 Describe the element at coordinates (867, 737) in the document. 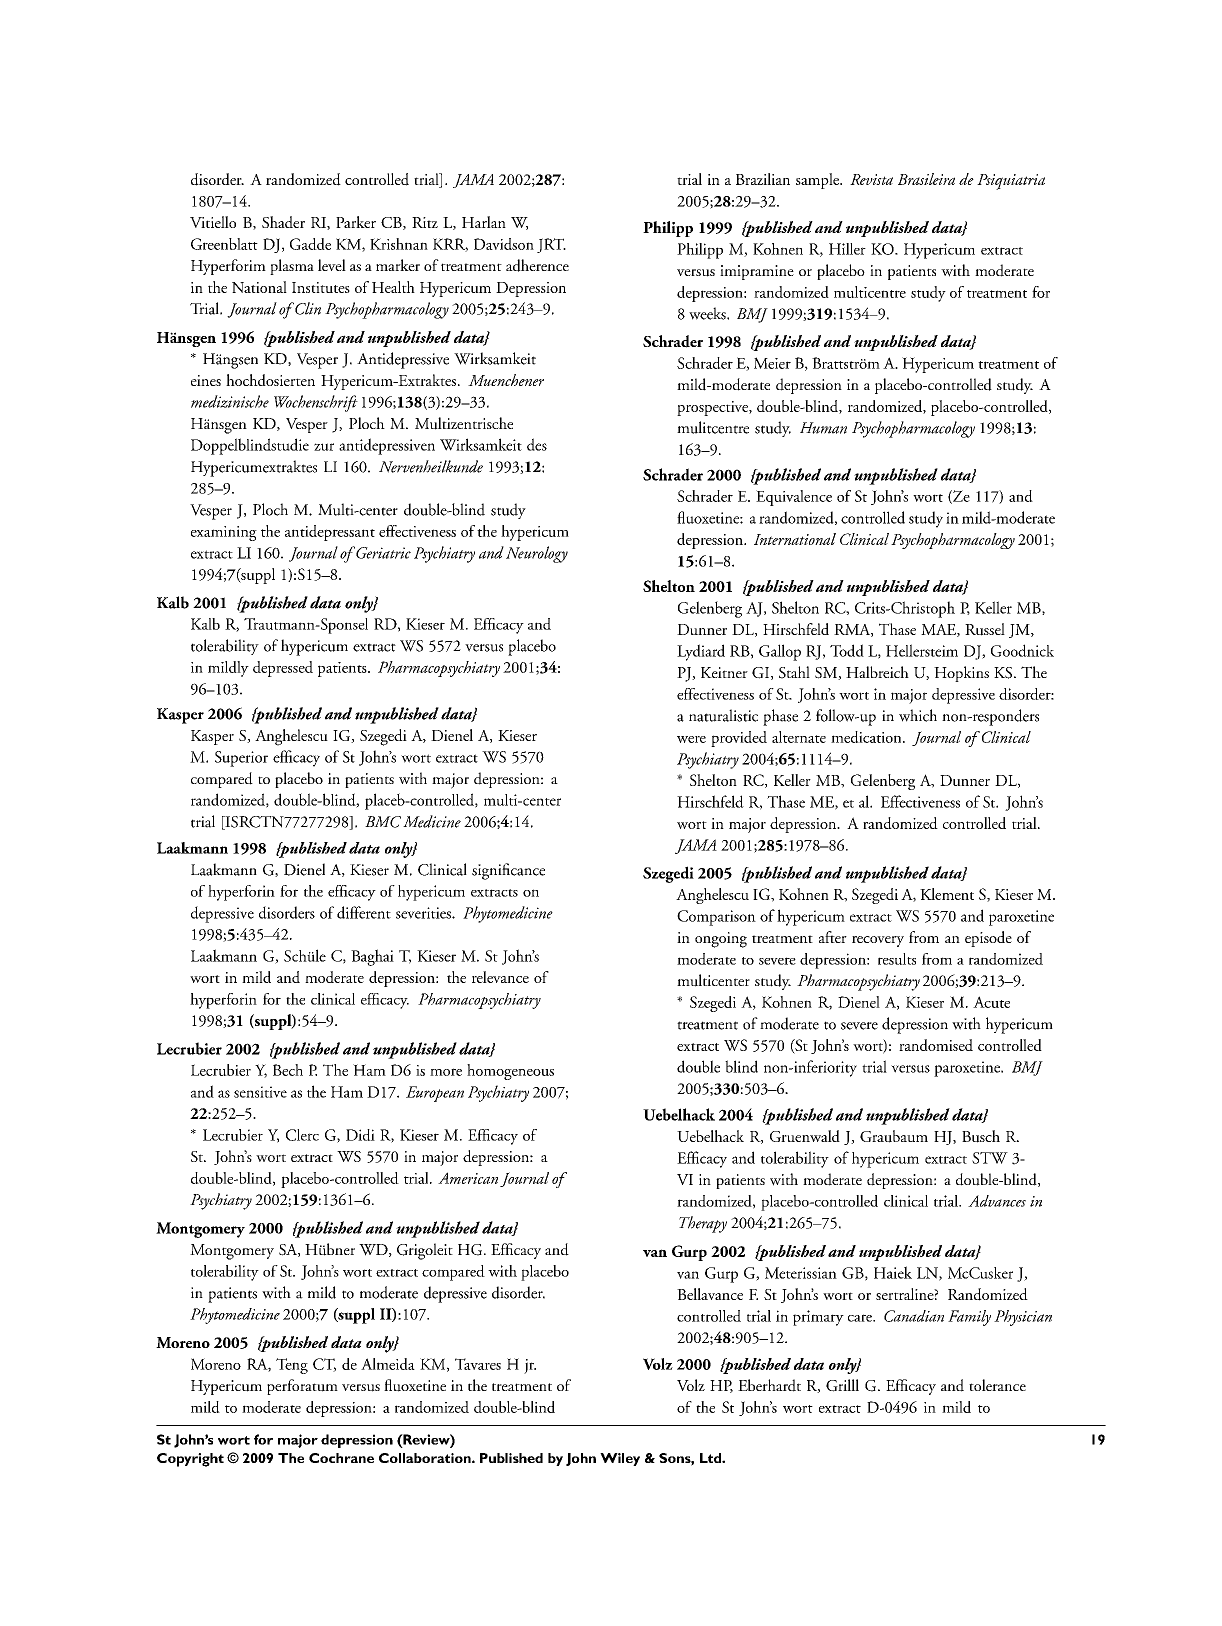

I see `medication` at that location.
